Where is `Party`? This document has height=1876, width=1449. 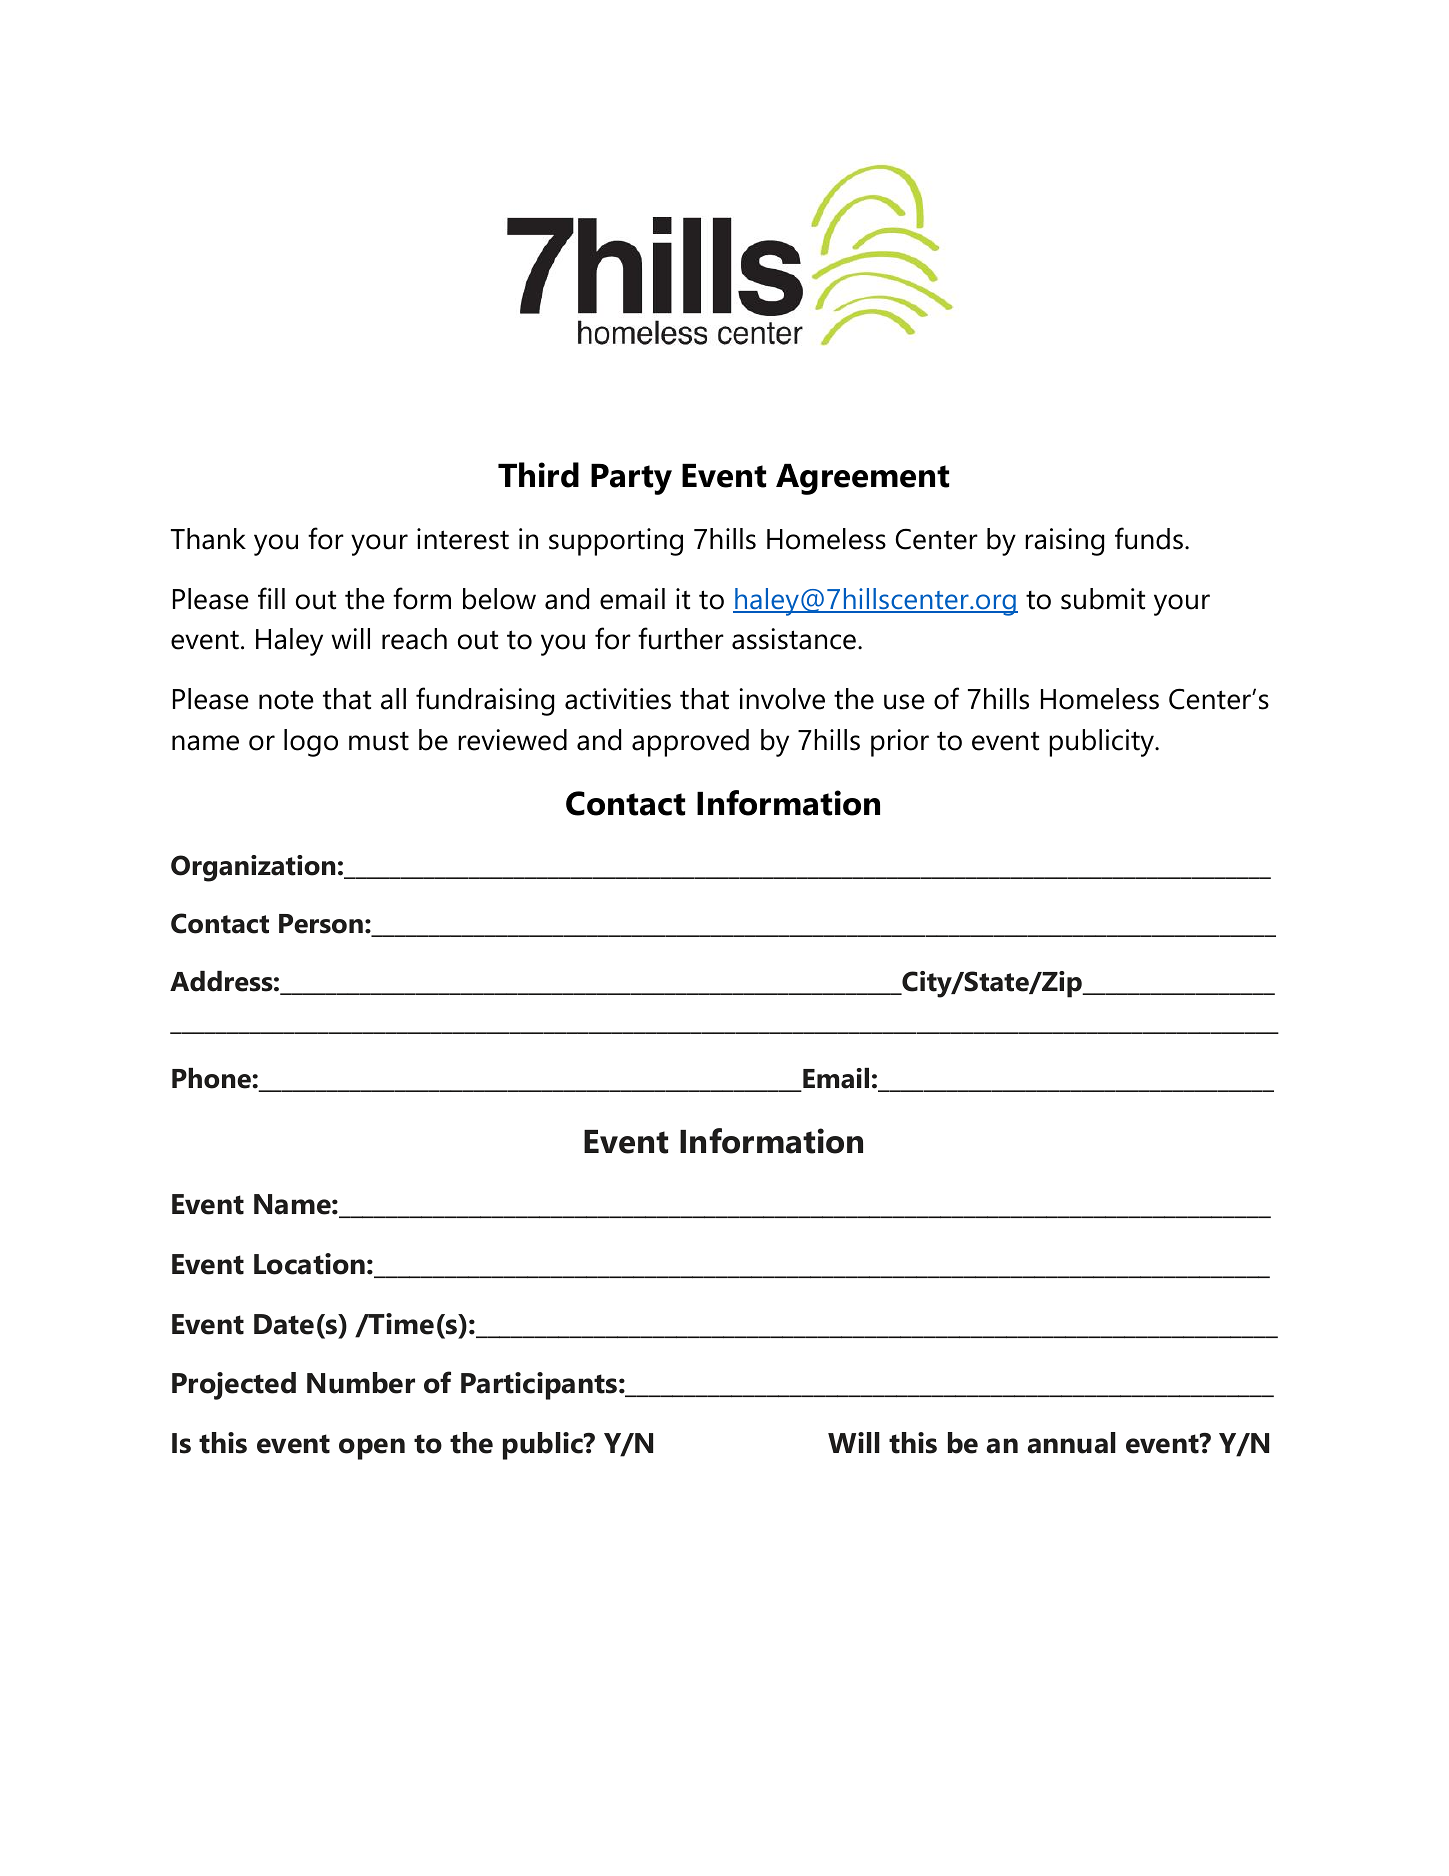 Party is located at coordinates (631, 479).
